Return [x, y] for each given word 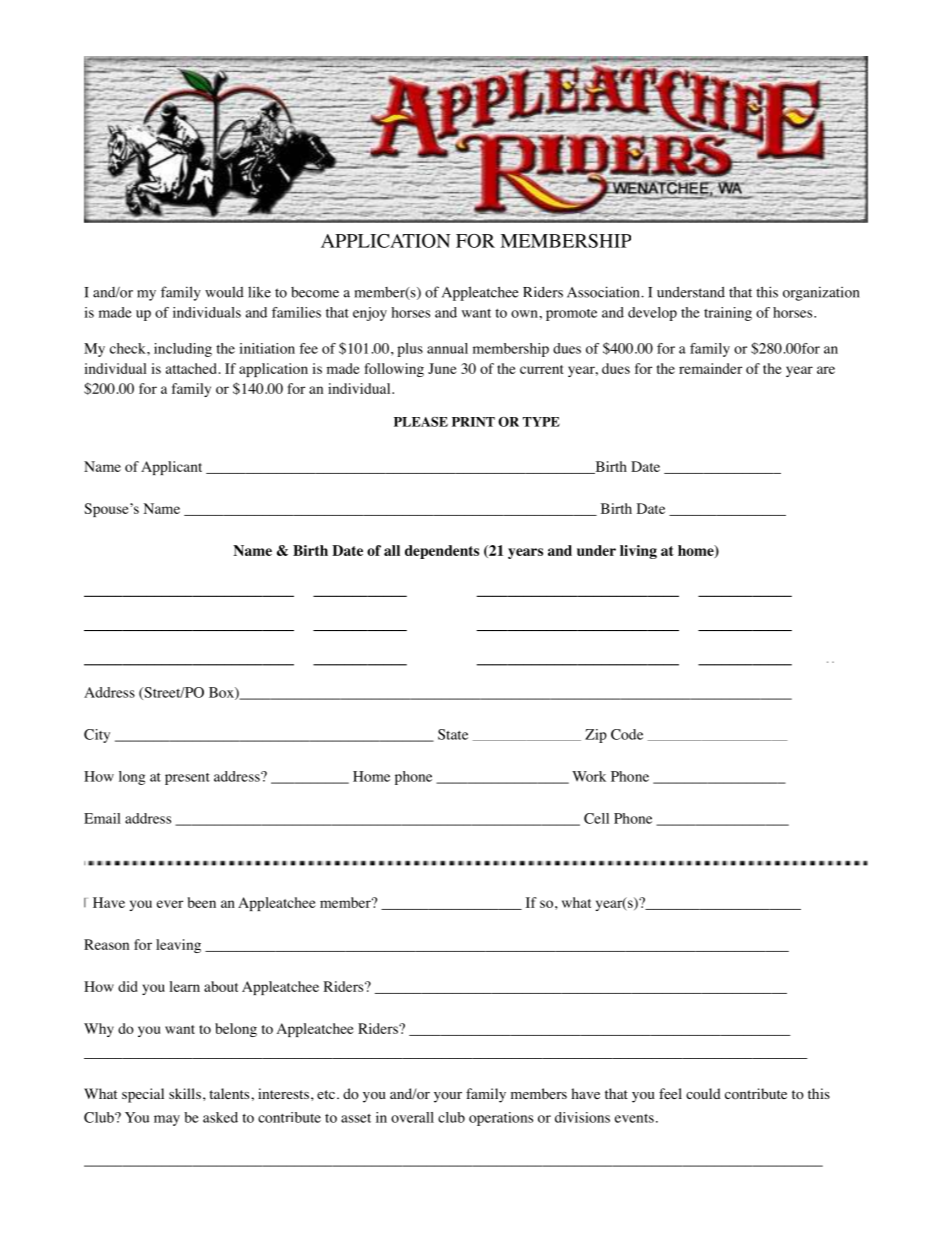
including [183, 350]
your [448, 1097]
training [728, 314]
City [97, 736]
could [703, 1094]
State [453, 734]
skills [185, 1093]
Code [627, 734]
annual [447, 348]
